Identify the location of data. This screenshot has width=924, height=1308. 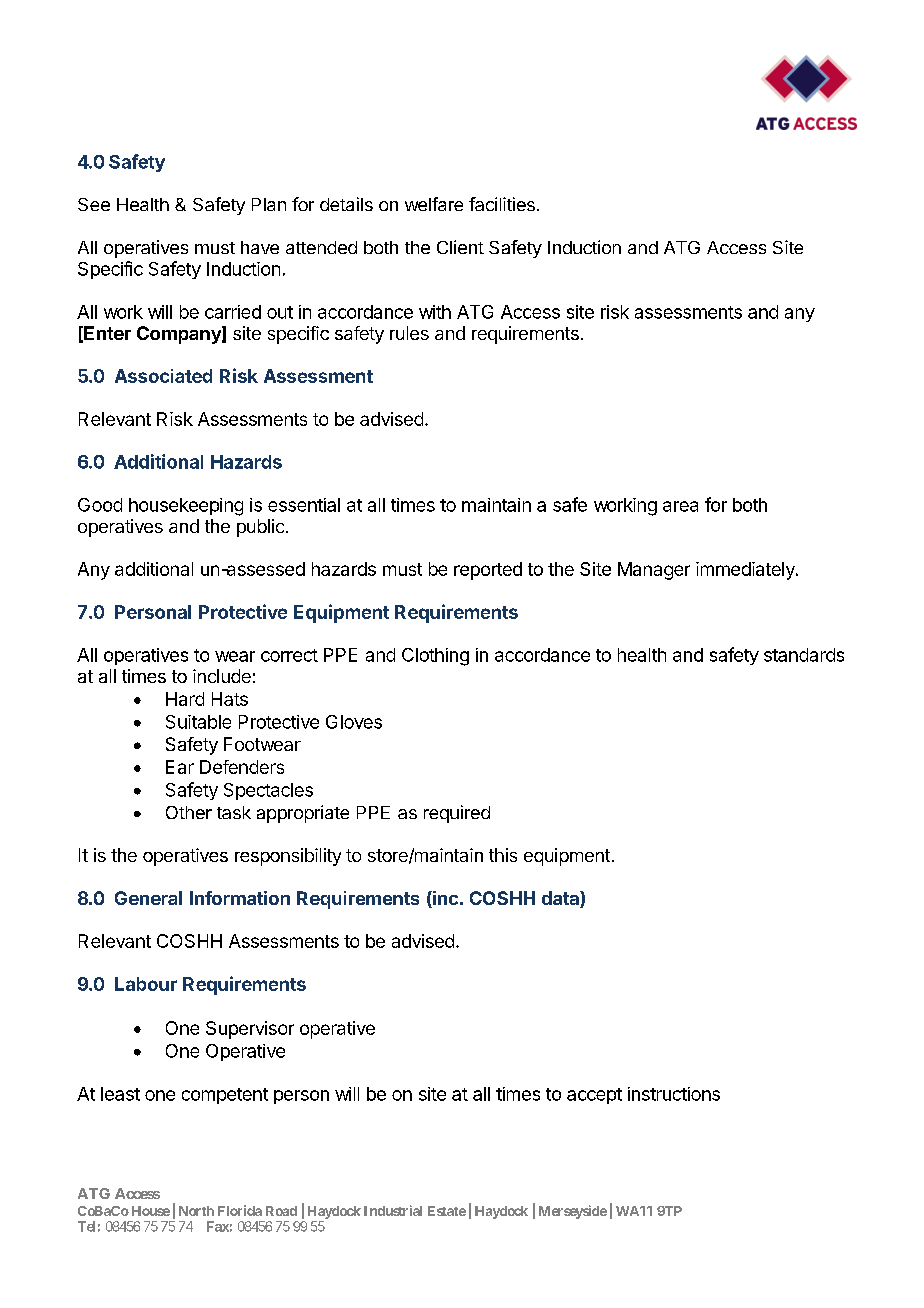
(561, 899).
